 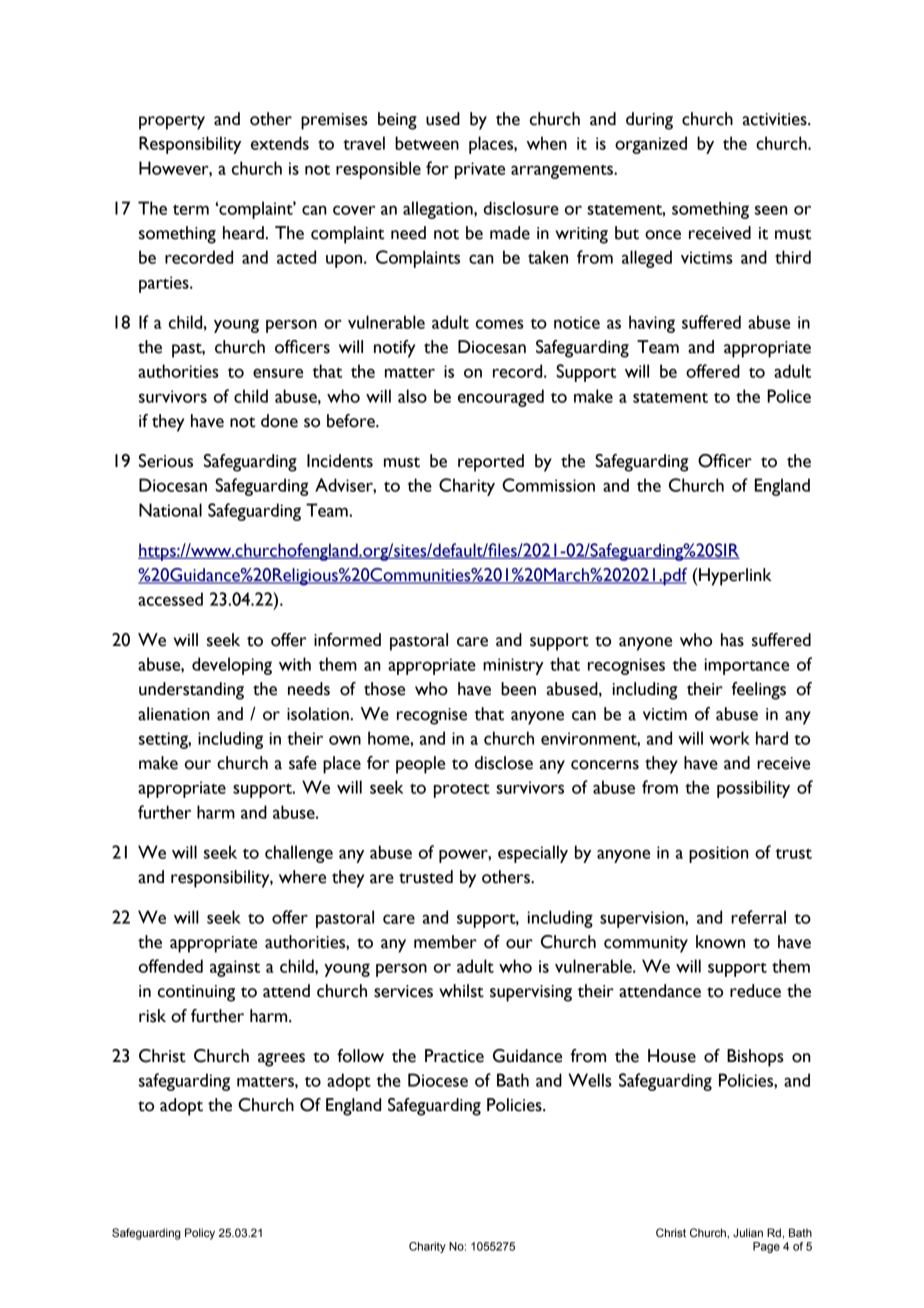 I want to click on encouraged, so click(x=501, y=398).
